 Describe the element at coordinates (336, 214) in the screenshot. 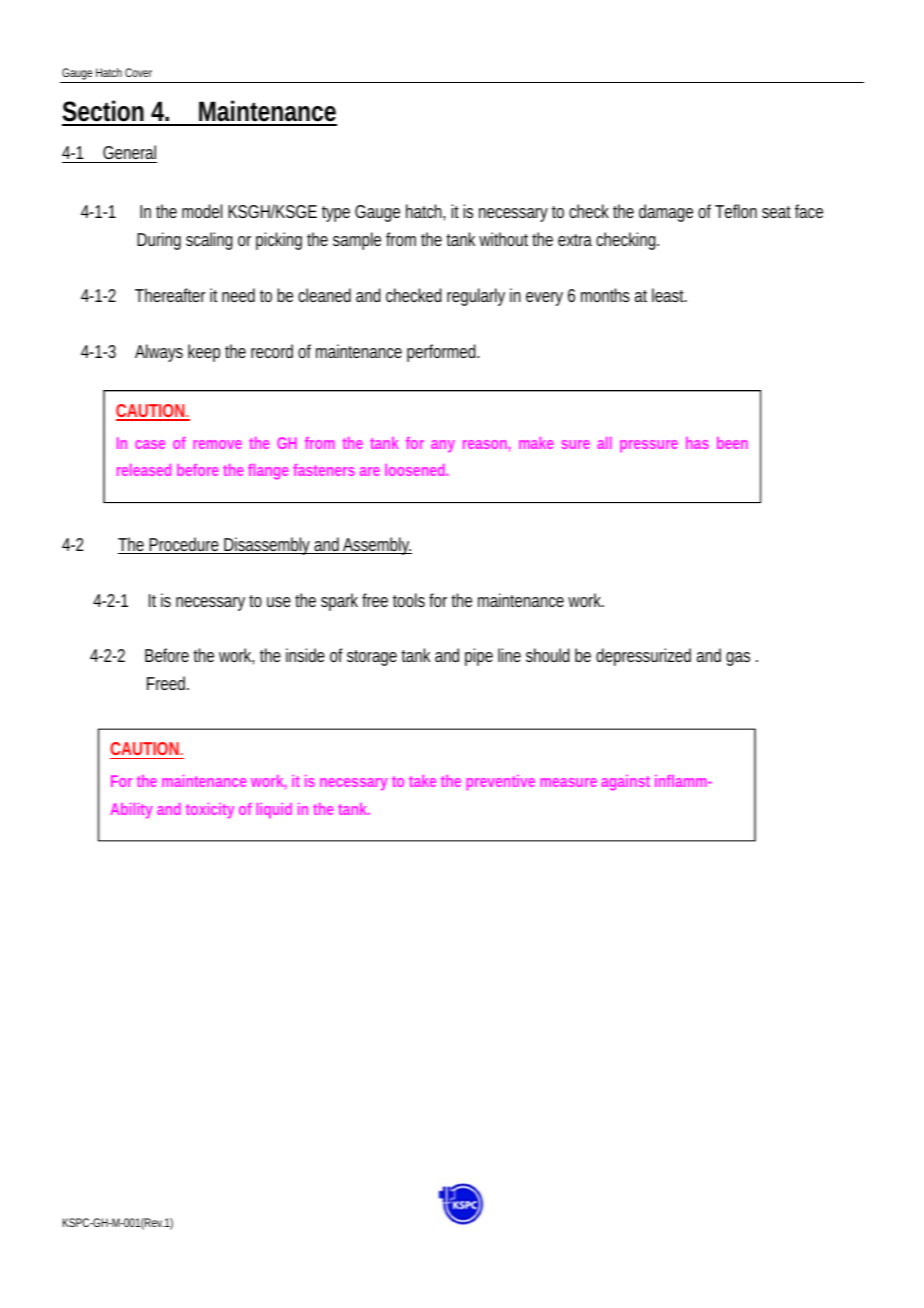

I see `type` at that location.
